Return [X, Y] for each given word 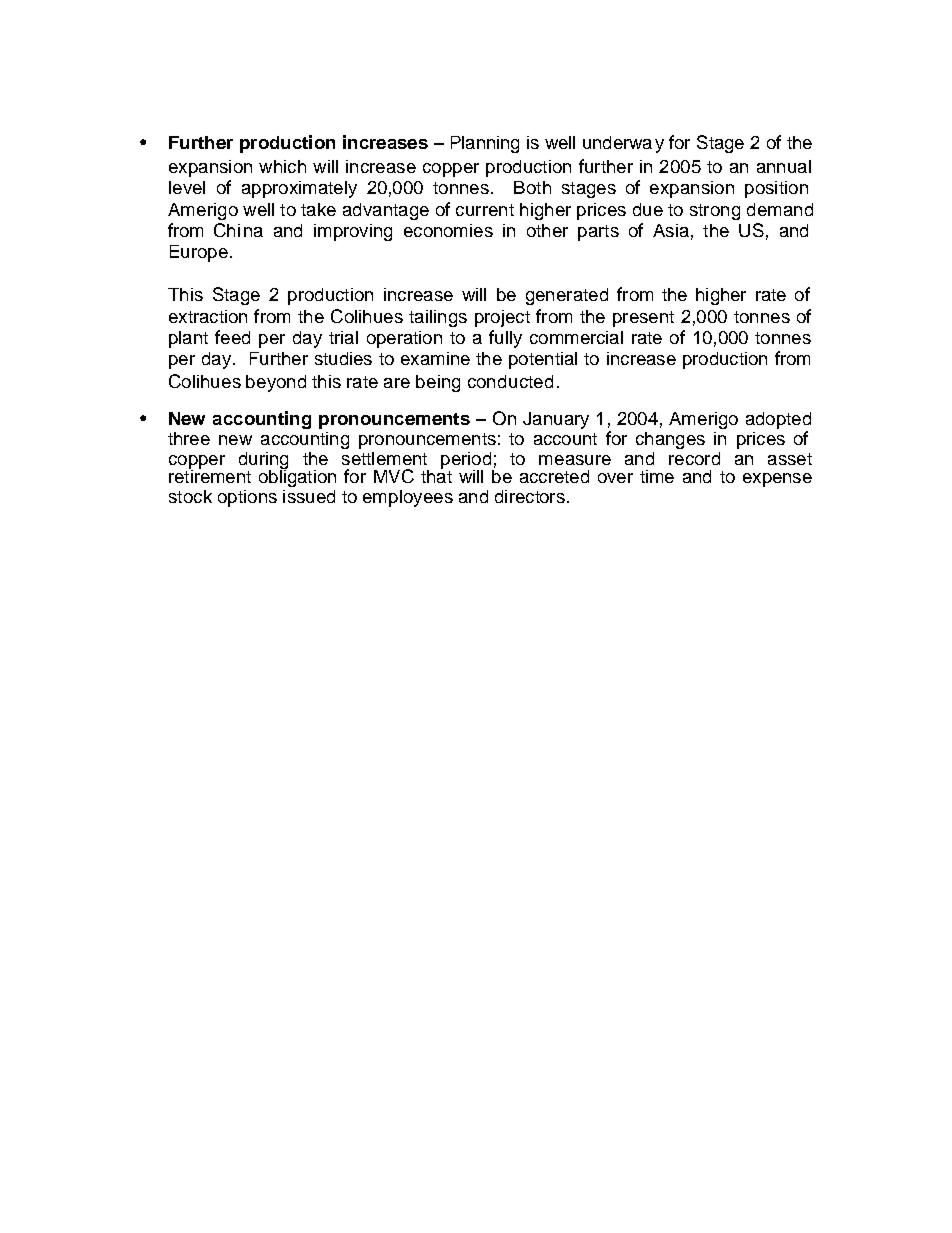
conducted [510, 381]
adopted [778, 420]
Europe [199, 253]
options [247, 498]
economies [448, 230]
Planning [485, 144]
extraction [208, 316]
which [282, 166]
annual [784, 166]
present [643, 319]
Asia [671, 230]
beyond [276, 383]
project [502, 318]
